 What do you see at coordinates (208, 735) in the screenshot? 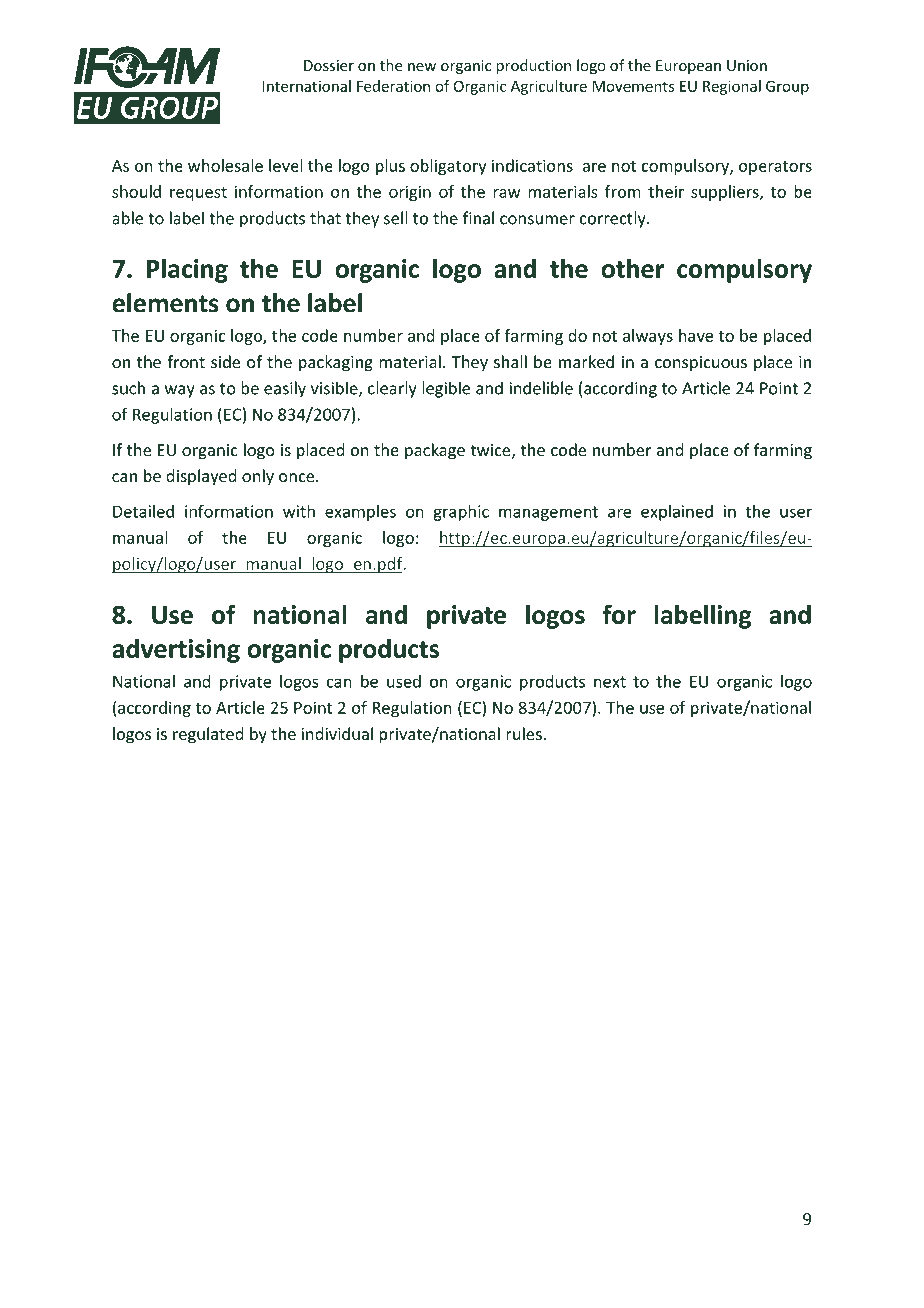
I see `regulated` at bounding box center [208, 735].
